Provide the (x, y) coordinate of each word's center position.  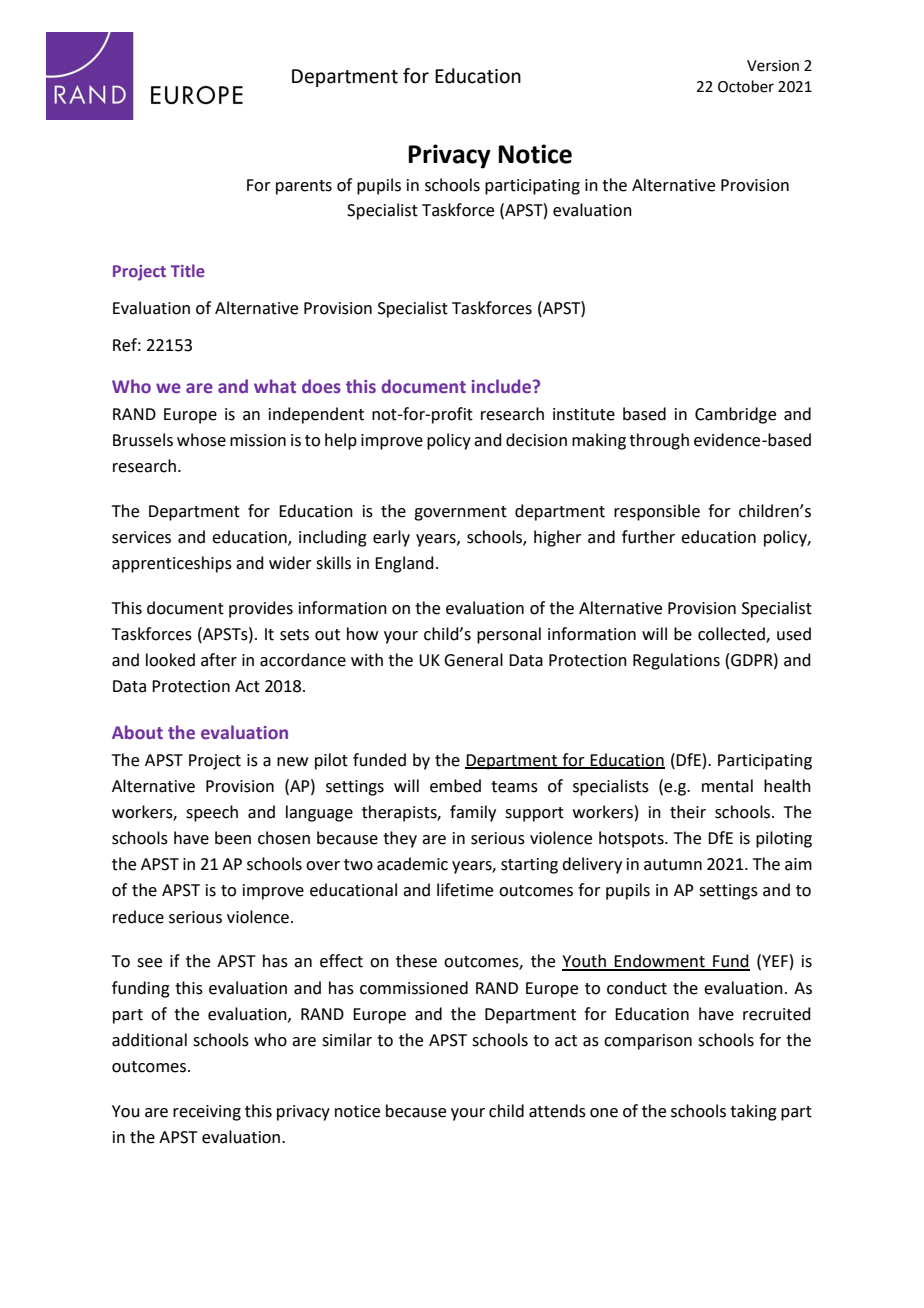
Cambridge (735, 415)
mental (727, 786)
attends (557, 1111)
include (503, 386)
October (746, 86)
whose (201, 440)
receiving (207, 1113)
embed (455, 786)
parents (304, 187)
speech (212, 813)
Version (773, 66)
